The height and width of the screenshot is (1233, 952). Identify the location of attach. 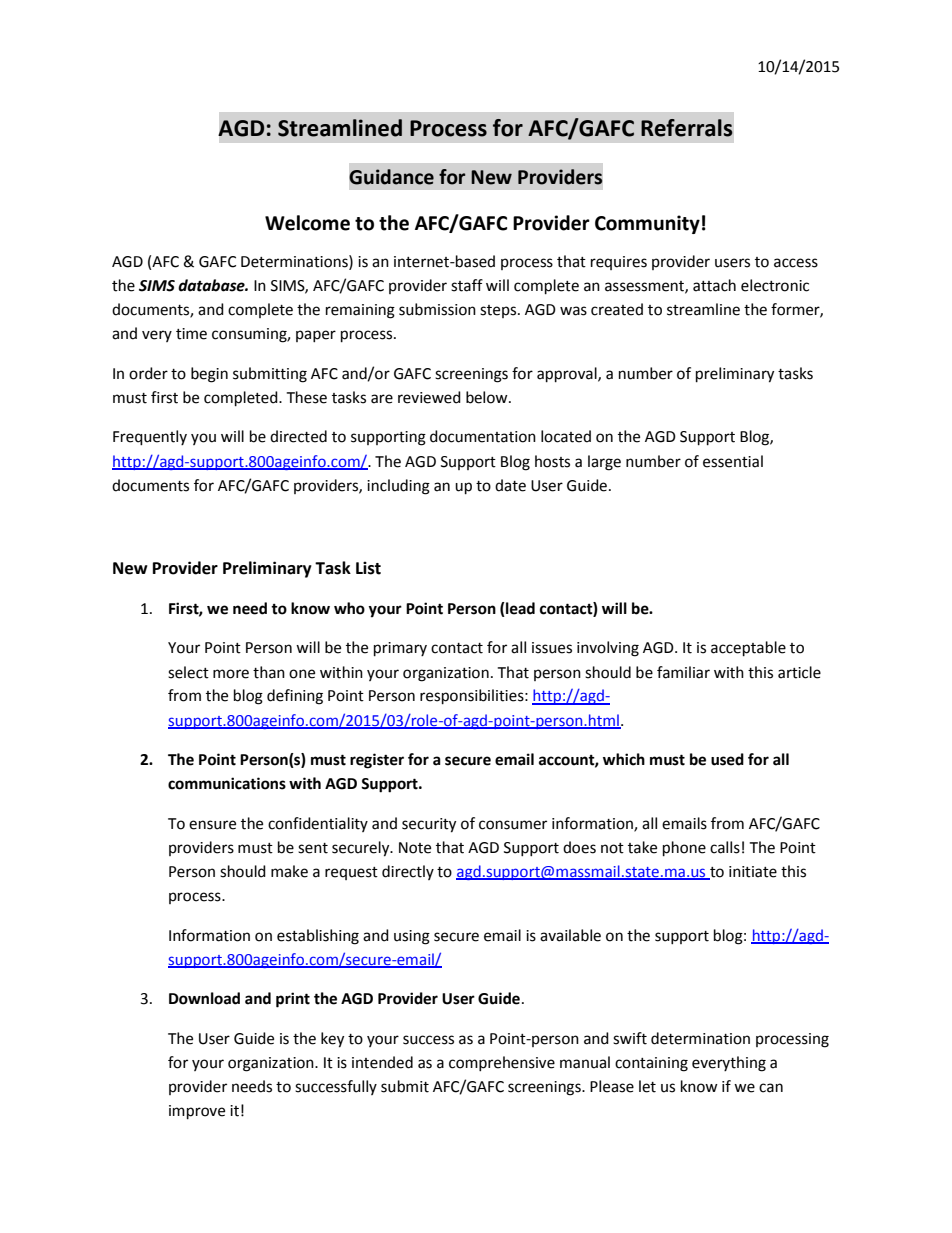
(714, 285).
